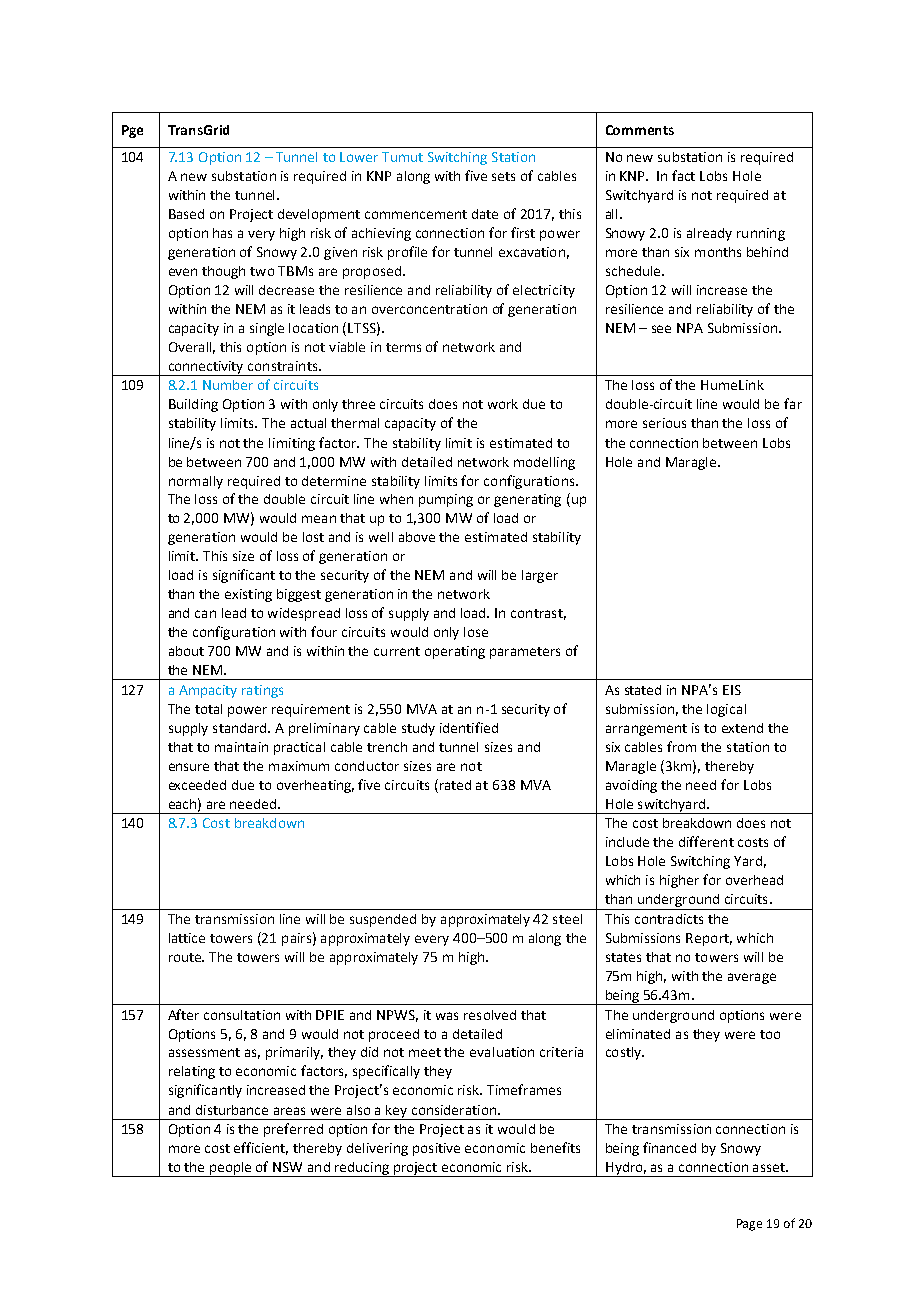 The width and height of the screenshot is (924, 1308). Describe the element at coordinates (186, 214) in the screenshot. I see `Based` at that location.
